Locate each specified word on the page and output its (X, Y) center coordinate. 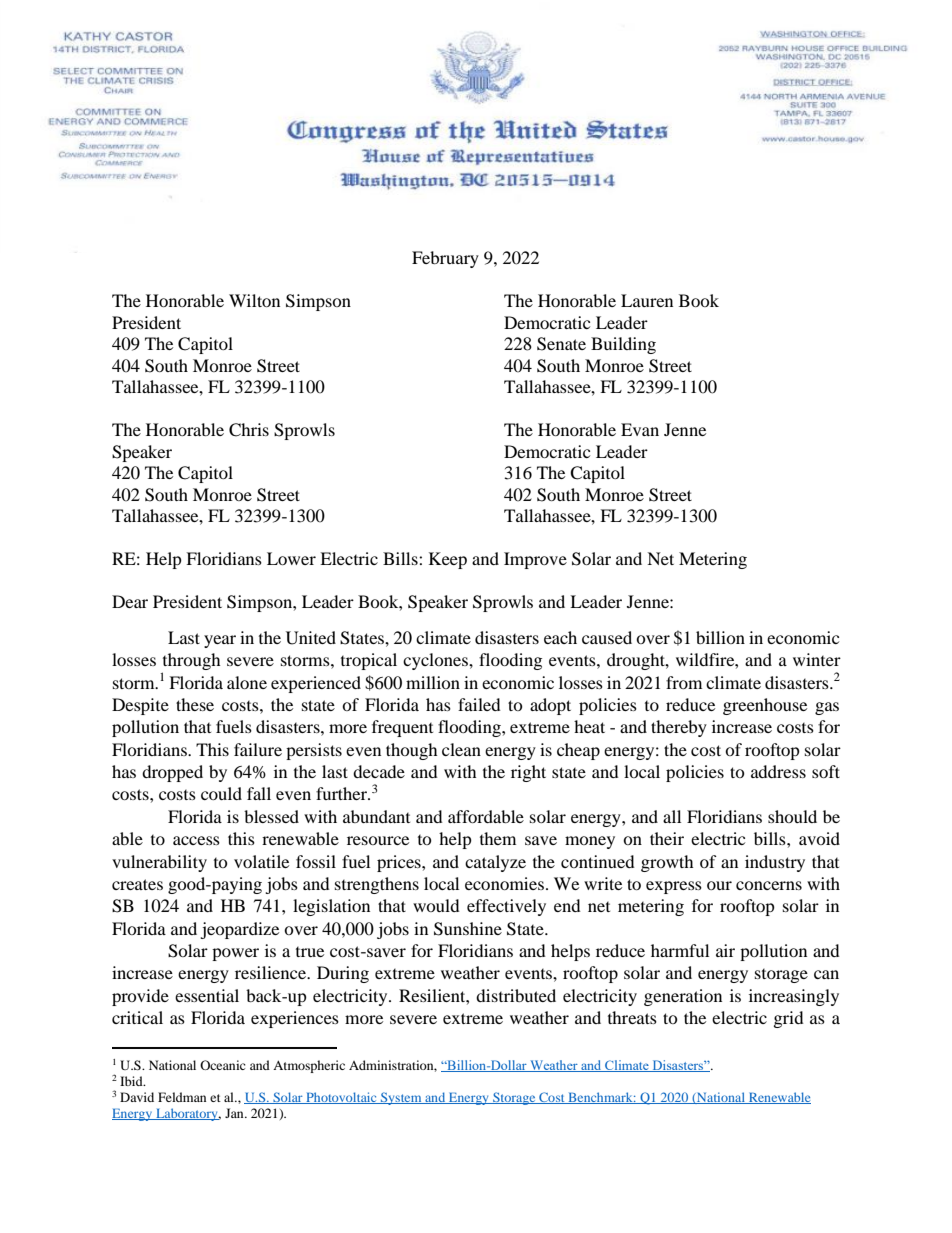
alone (247, 682)
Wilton (254, 300)
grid (789, 1019)
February (445, 259)
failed (479, 704)
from (684, 682)
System (401, 1098)
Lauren (647, 300)
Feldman (182, 1097)
